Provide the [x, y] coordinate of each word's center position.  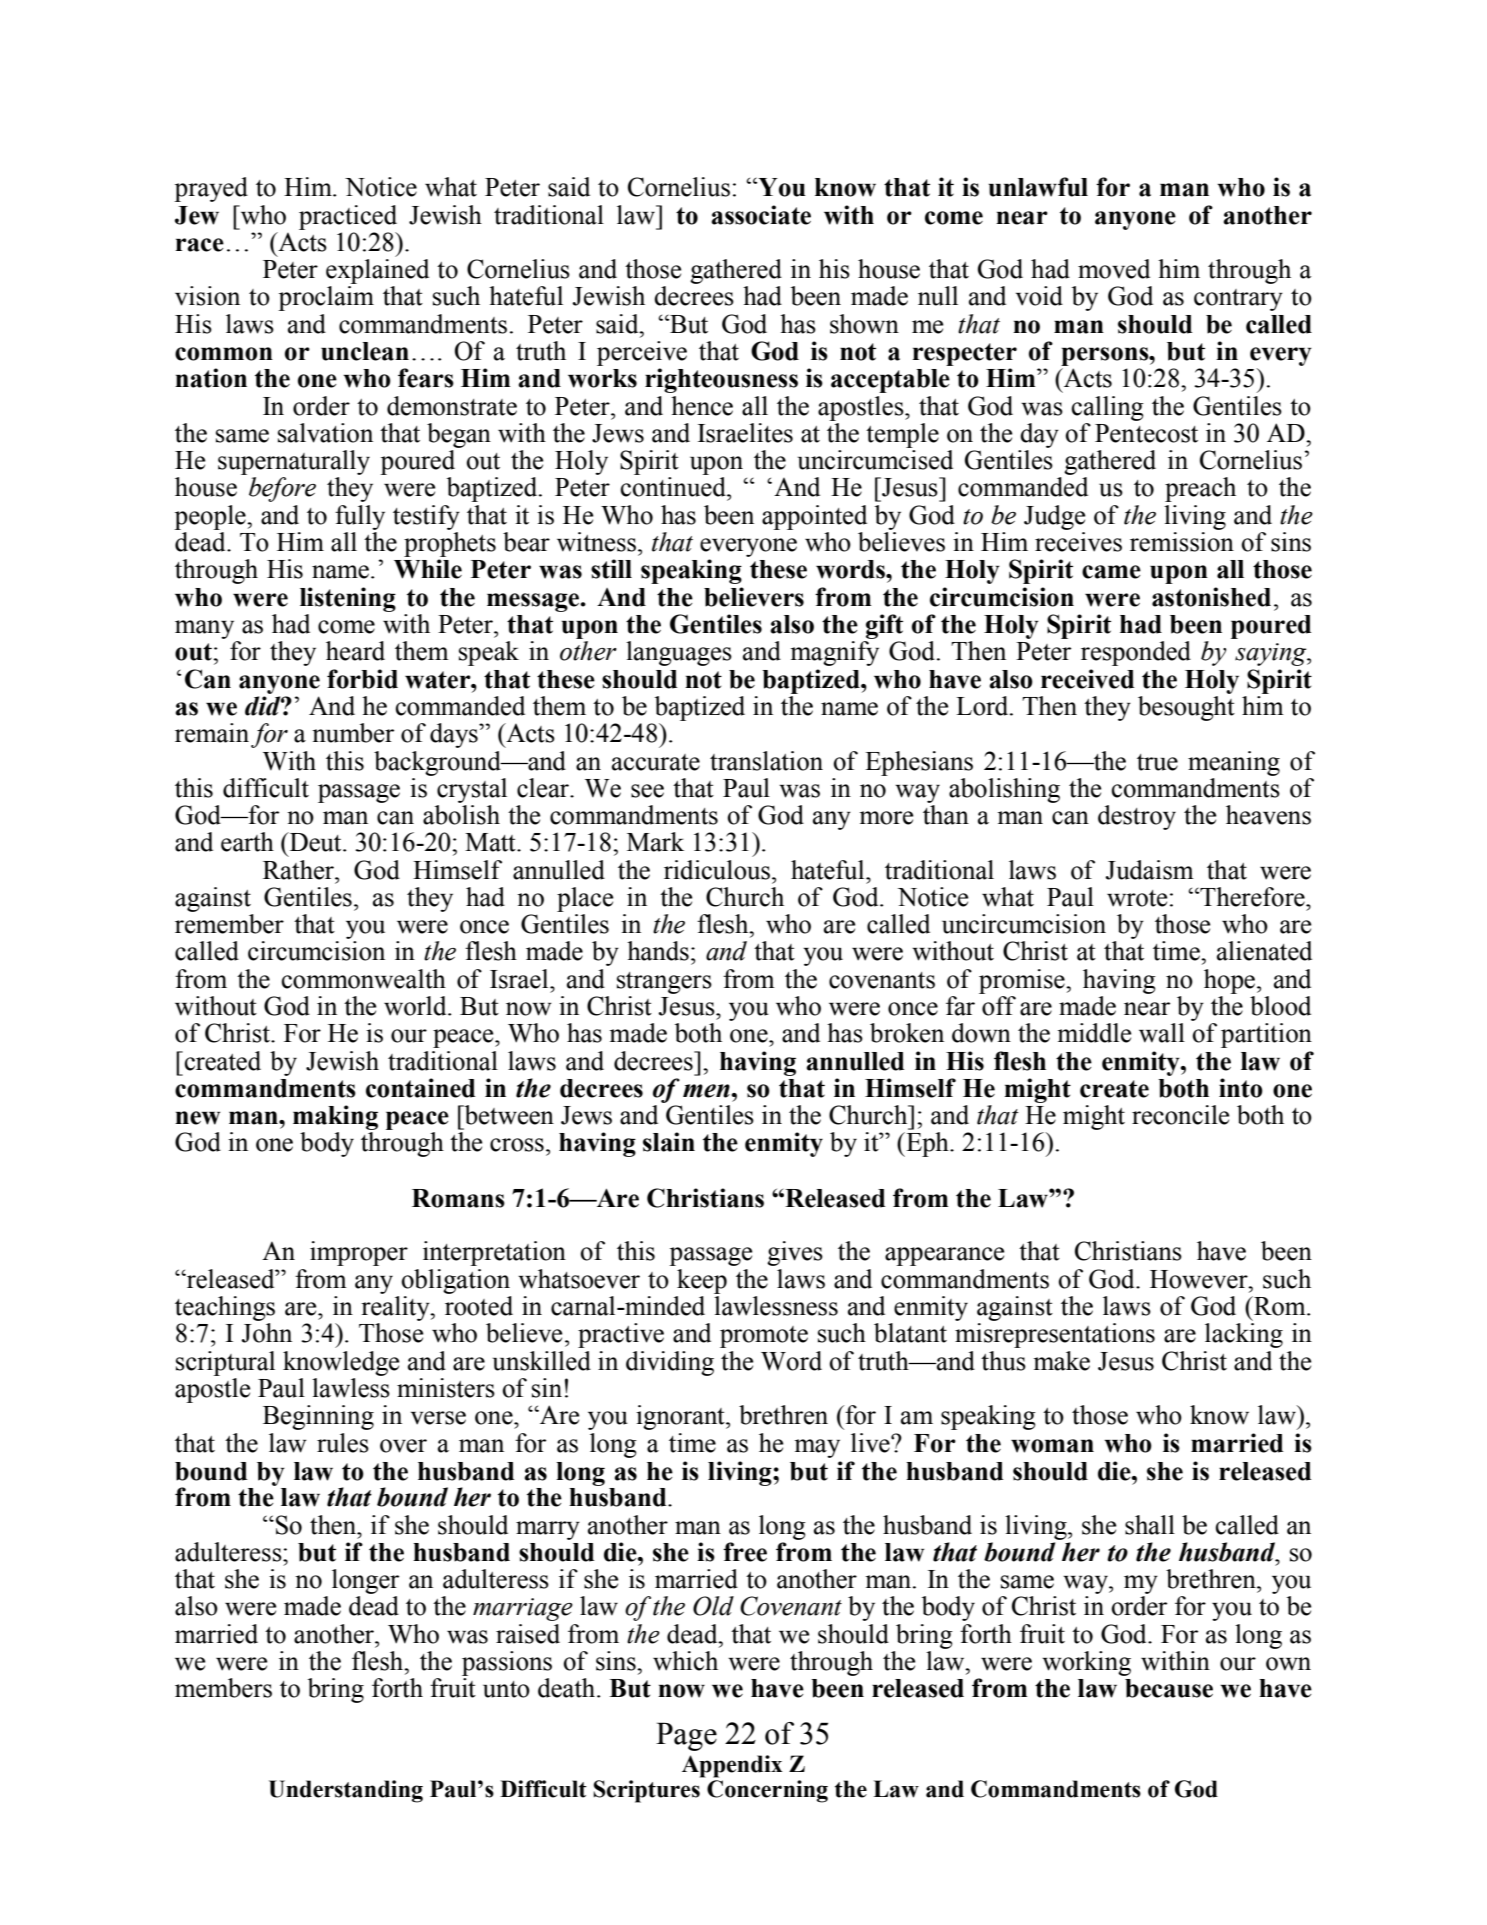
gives [795, 1253]
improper [359, 1253]
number [353, 733]
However [1200, 1279]
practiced [348, 217]
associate [761, 215]
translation [766, 761]
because [1169, 1688]
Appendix [732, 1766]
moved [1114, 269]
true [1157, 762]
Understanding [346, 1791]
